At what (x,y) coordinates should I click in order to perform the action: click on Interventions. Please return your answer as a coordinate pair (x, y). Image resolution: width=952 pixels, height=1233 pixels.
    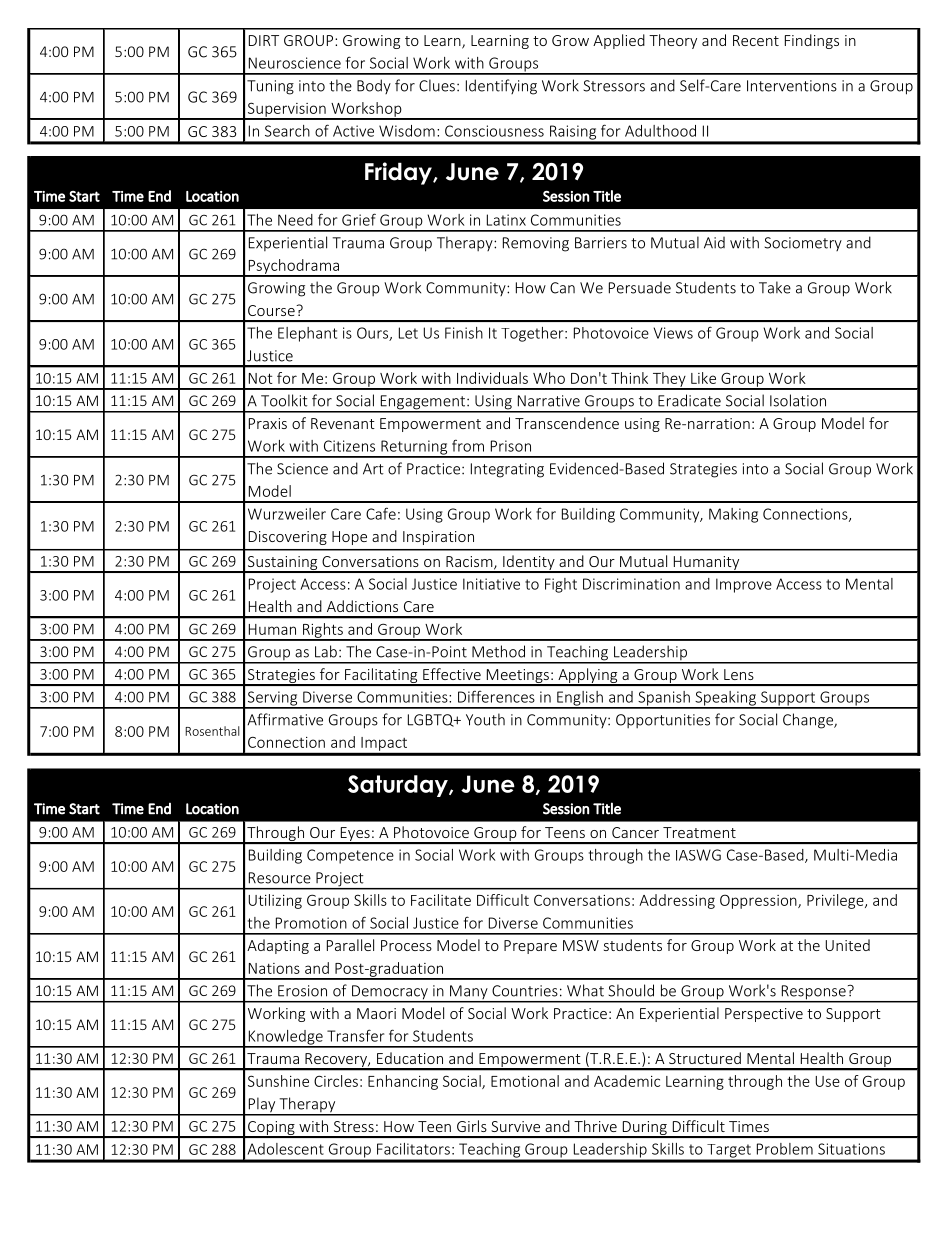
    Looking at the image, I should click on (792, 86).
